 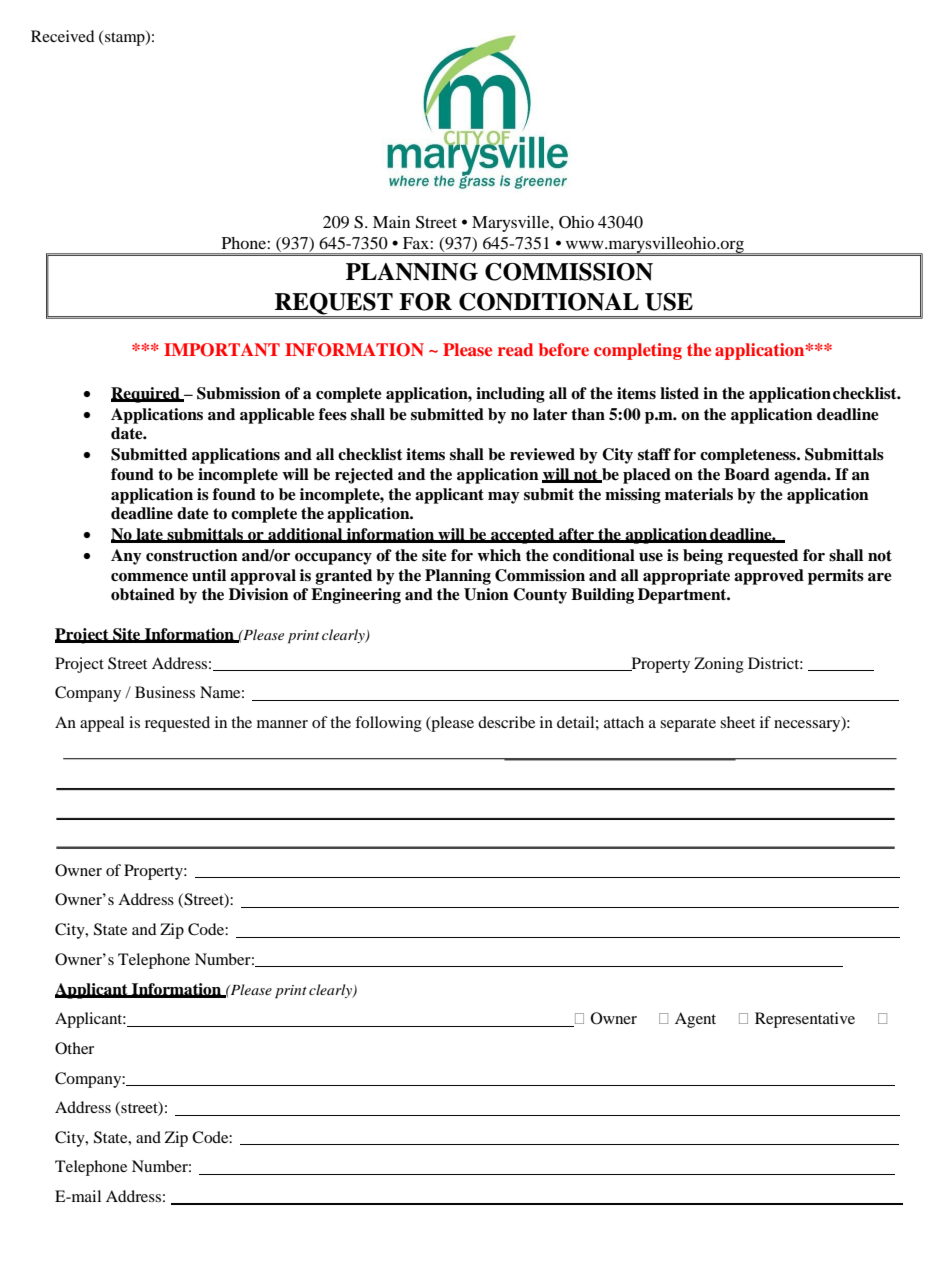 What do you see at coordinates (638, 351) in the image?
I see `completing` at bounding box center [638, 351].
